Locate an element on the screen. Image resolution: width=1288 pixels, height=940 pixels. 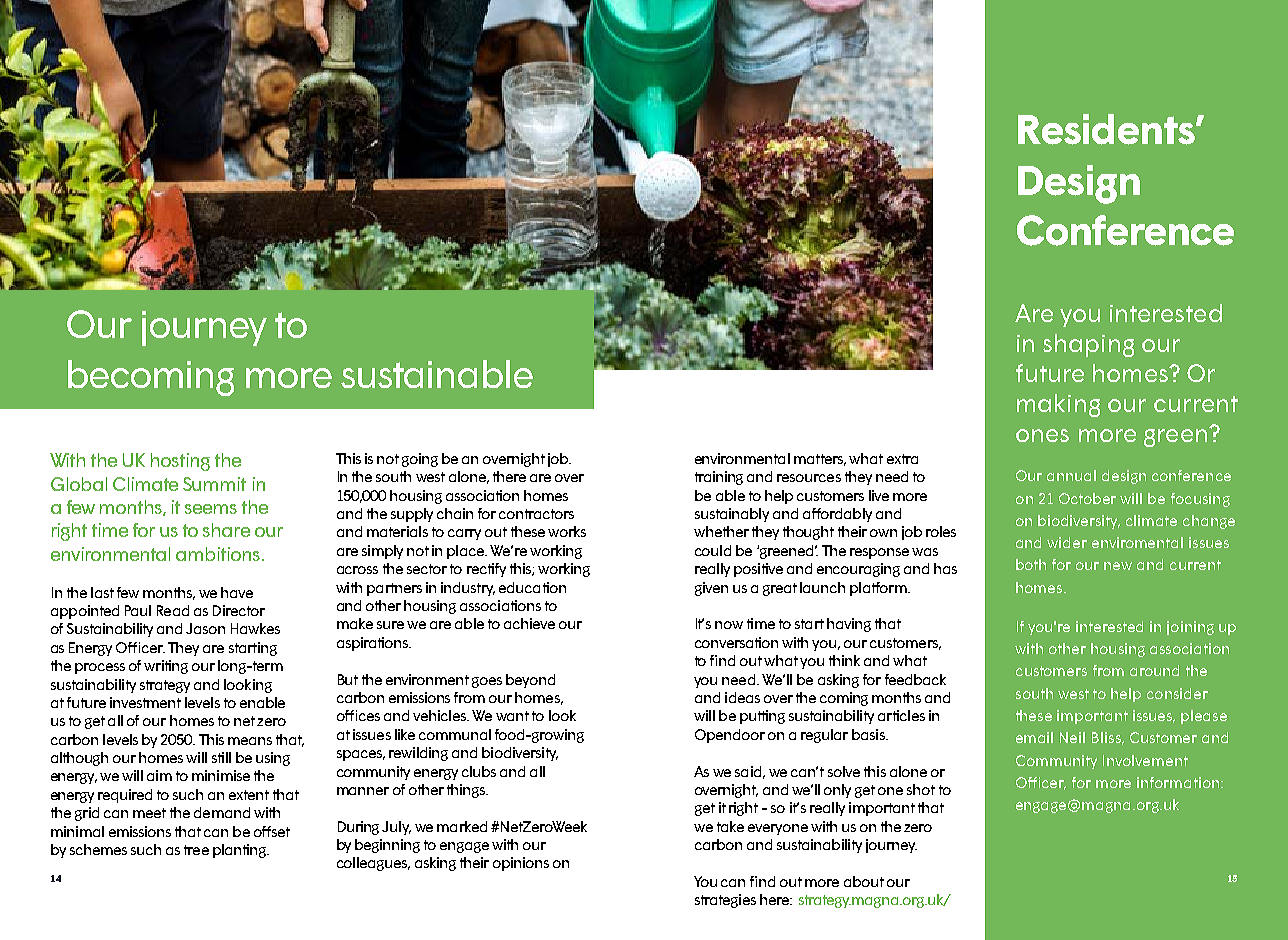
sustainably is located at coordinates (732, 515).
